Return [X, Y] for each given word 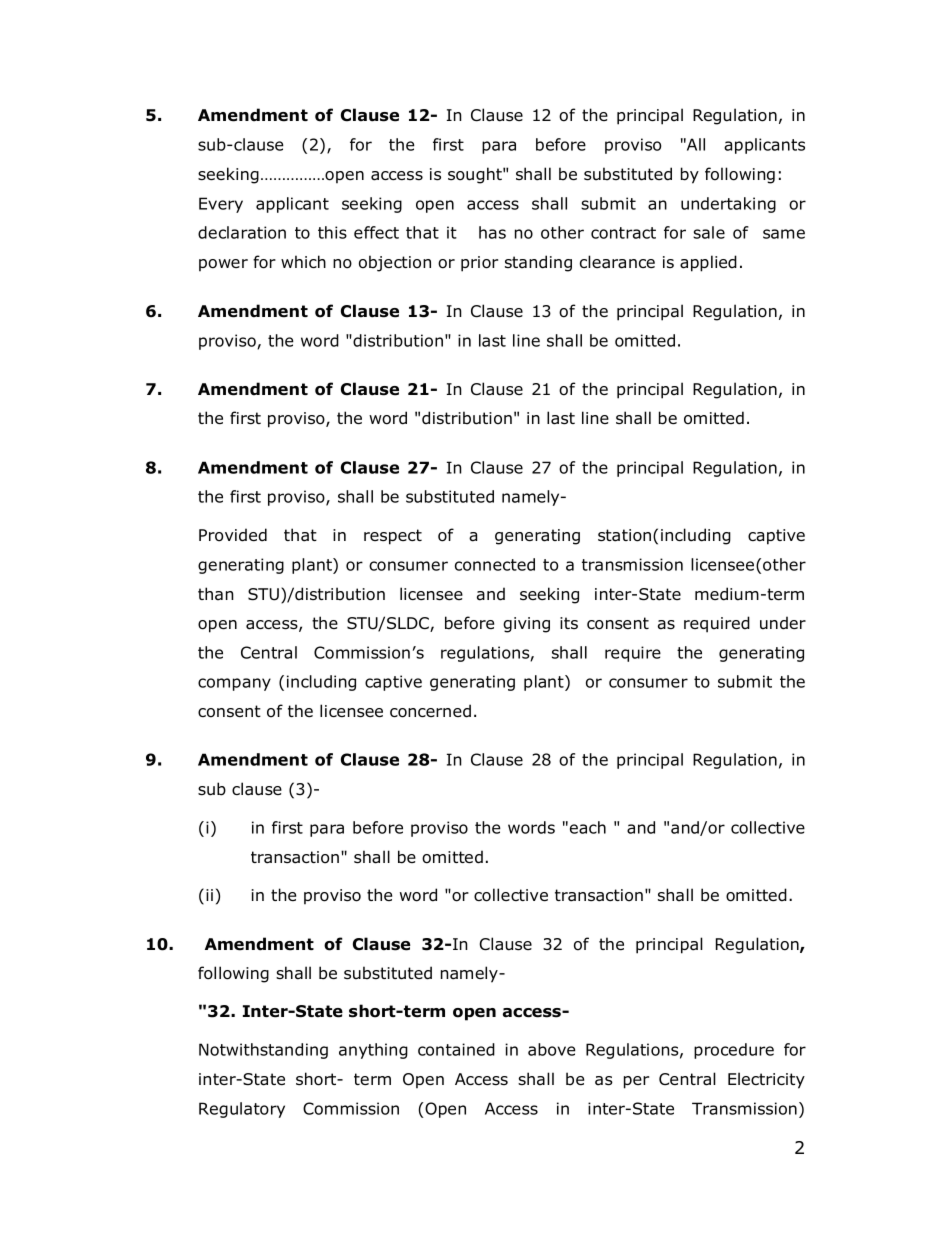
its [569, 623]
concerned [430, 711]
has [492, 232]
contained [456, 1049]
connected [495, 564]
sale [709, 232]
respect [393, 537]
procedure [734, 1051]
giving [526, 625]
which [303, 261]
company [234, 684]
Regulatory [242, 1110]
